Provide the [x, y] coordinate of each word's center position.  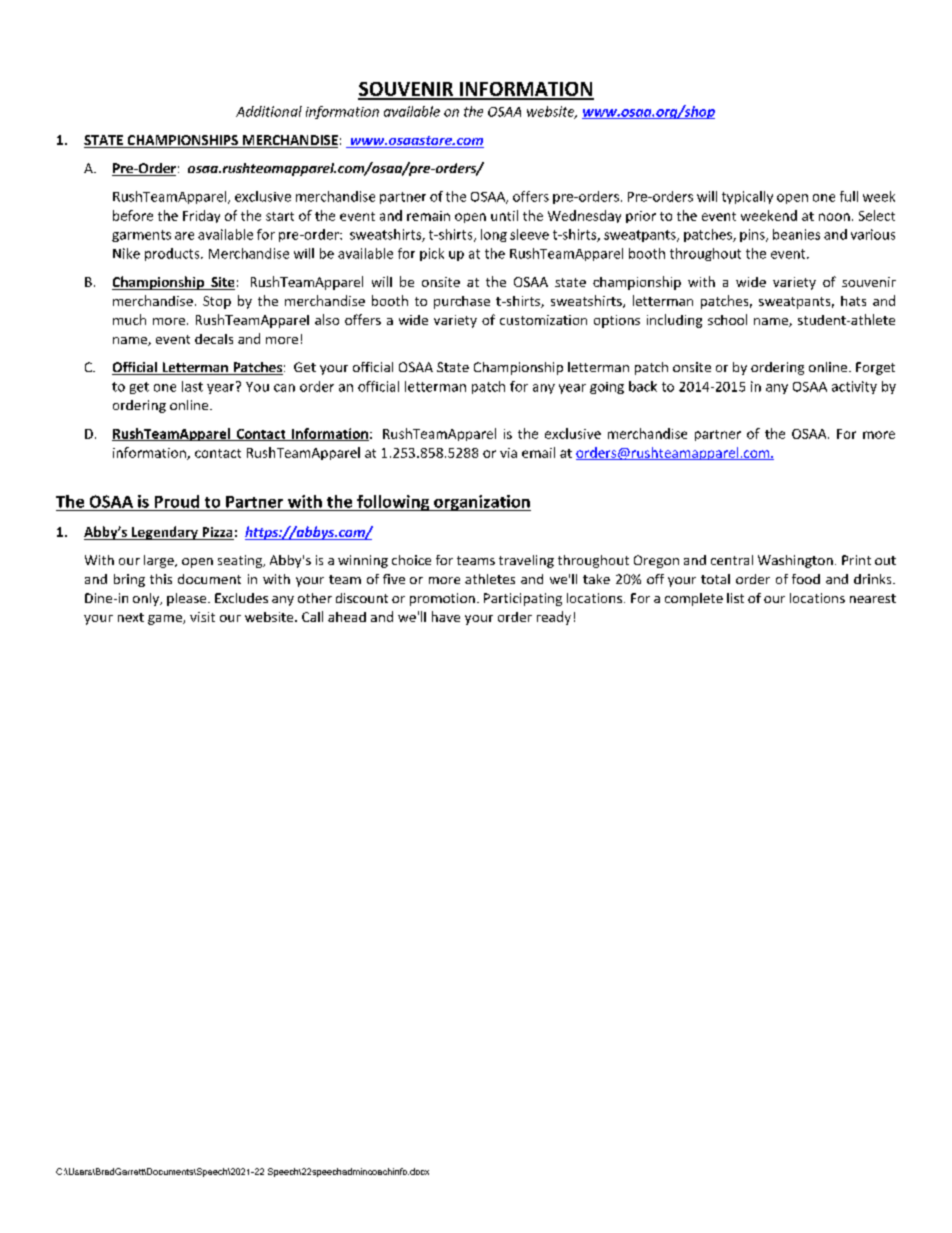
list [735, 598]
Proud [177, 501]
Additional [269, 111]
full [849, 196]
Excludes [241, 598]
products [173, 254]
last [192, 386]
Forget [875, 368]
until [504, 215]
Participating [523, 599]
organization [481, 503]
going [607, 388]
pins [753, 235]
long [494, 235]
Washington [795, 561]
